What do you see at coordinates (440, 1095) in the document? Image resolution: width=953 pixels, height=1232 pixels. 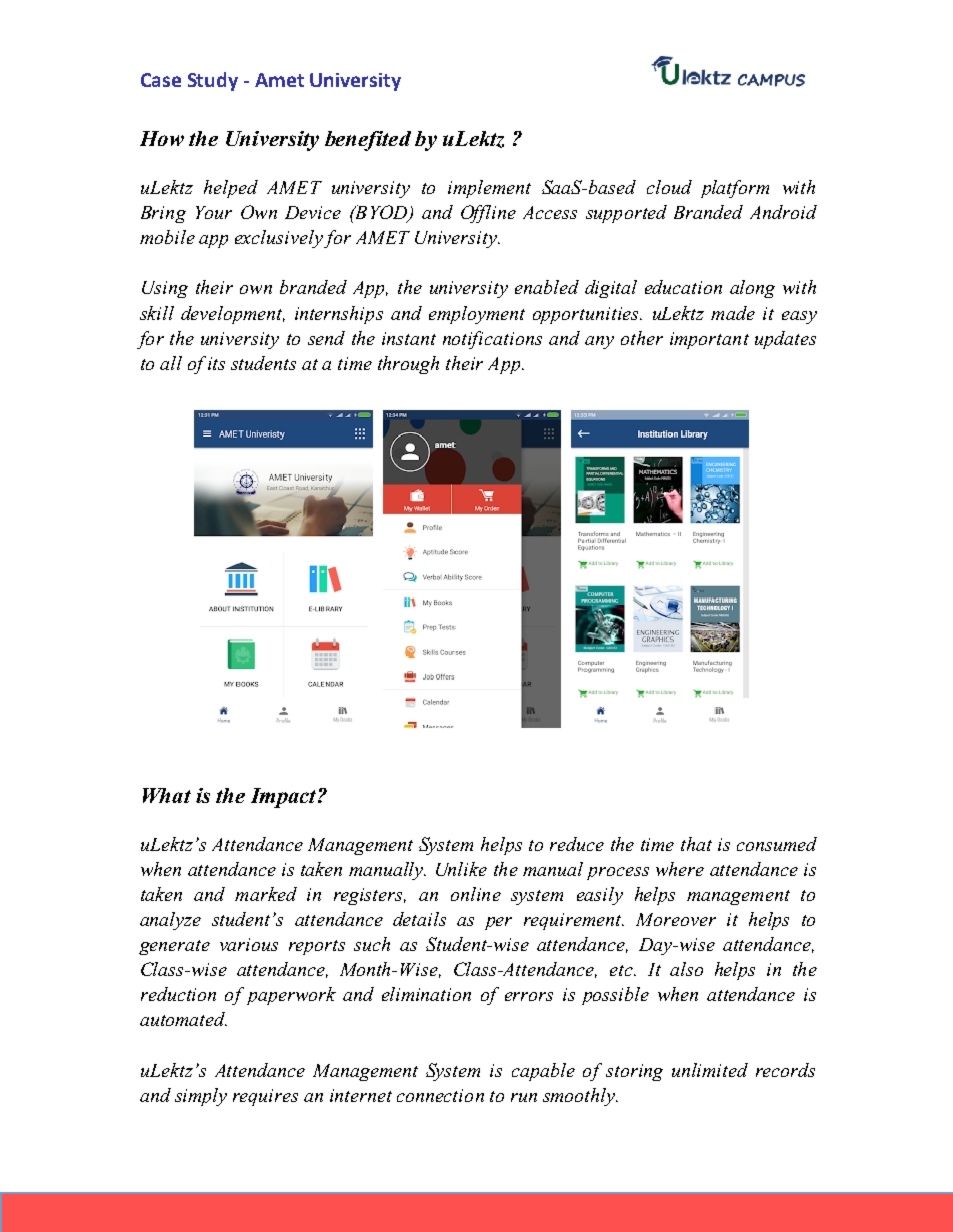 I see `connection` at bounding box center [440, 1095].
